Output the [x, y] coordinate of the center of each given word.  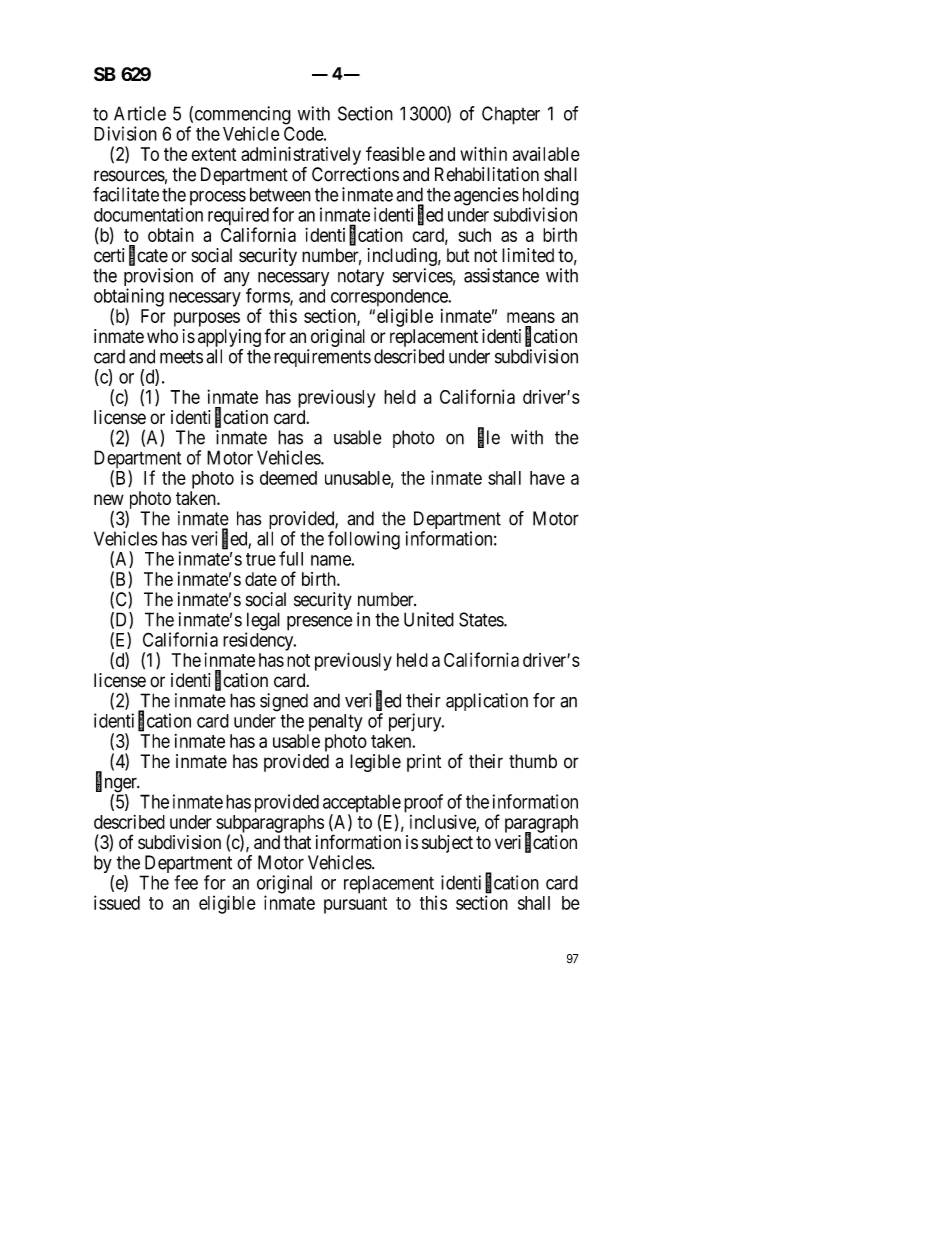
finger [117, 784]
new [109, 499]
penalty [336, 723]
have [547, 478]
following [364, 540]
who [162, 336]
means [531, 317]
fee [186, 882]
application [487, 702]
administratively [301, 156]
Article [140, 113]
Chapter [511, 115]
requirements [322, 358]
